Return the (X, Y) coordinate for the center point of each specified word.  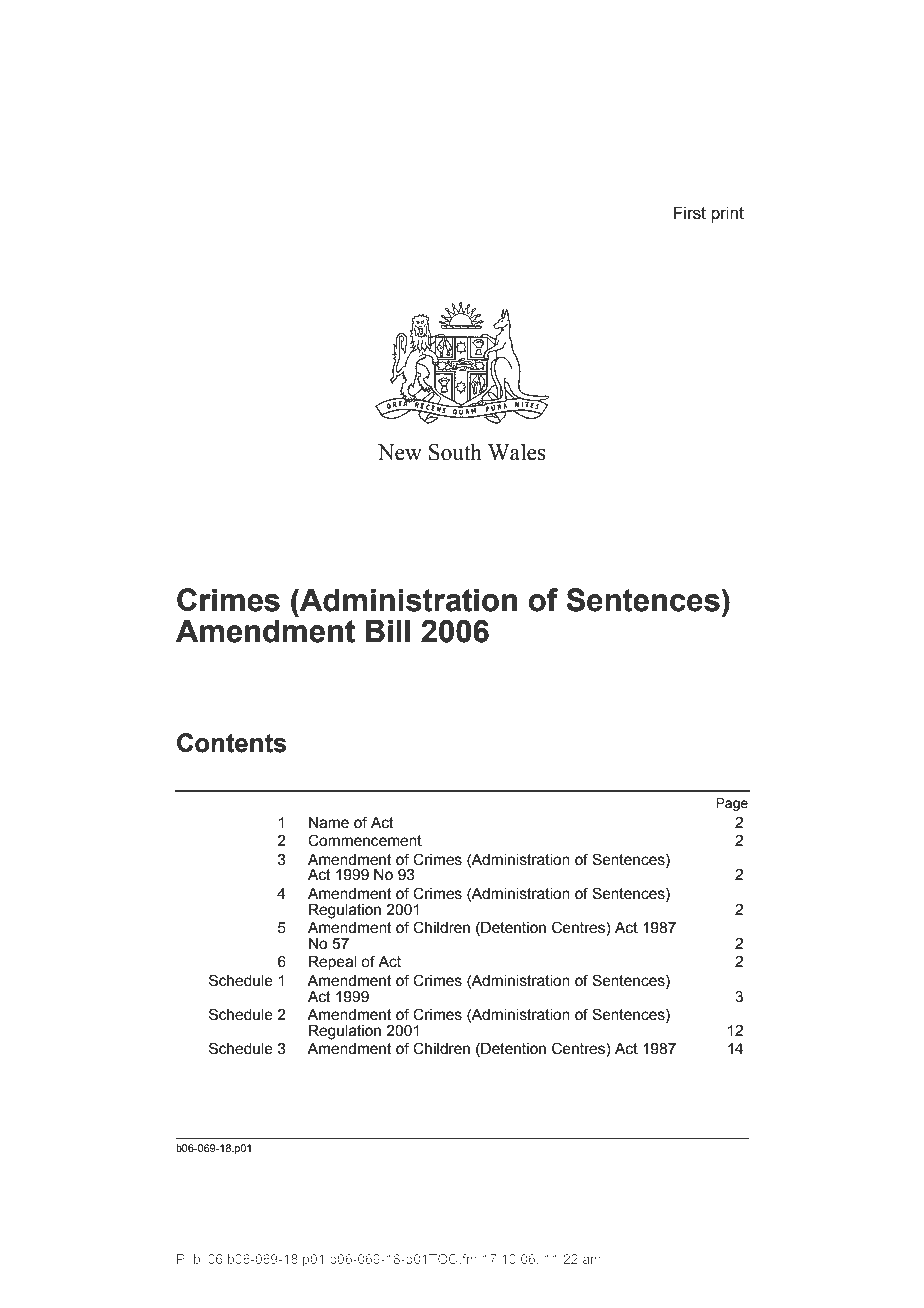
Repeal (332, 963)
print (727, 214)
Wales (517, 452)
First (690, 213)
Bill (387, 630)
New (400, 452)
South (455, 452)
